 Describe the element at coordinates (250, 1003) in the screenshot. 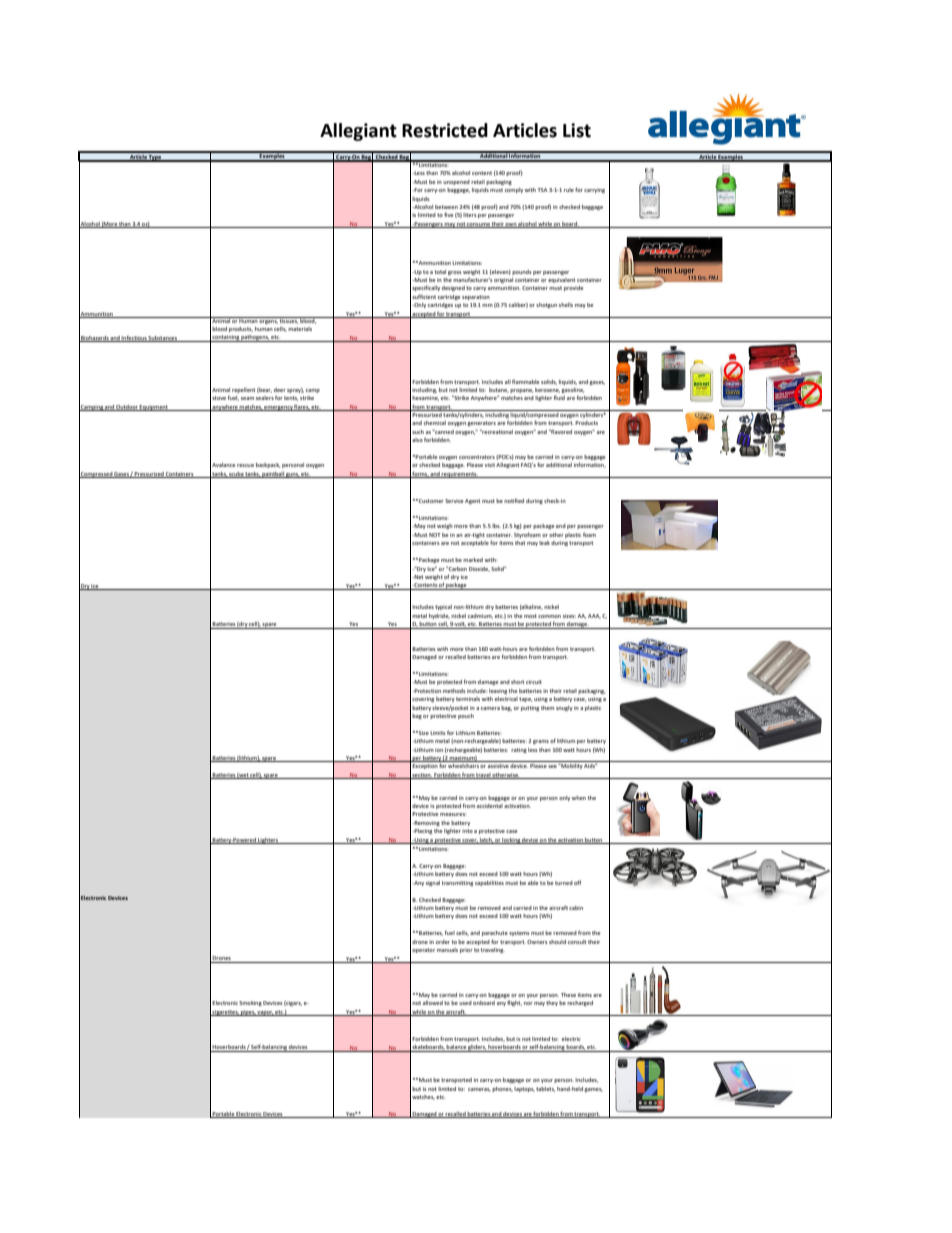

I see `Smoking` at that location.
